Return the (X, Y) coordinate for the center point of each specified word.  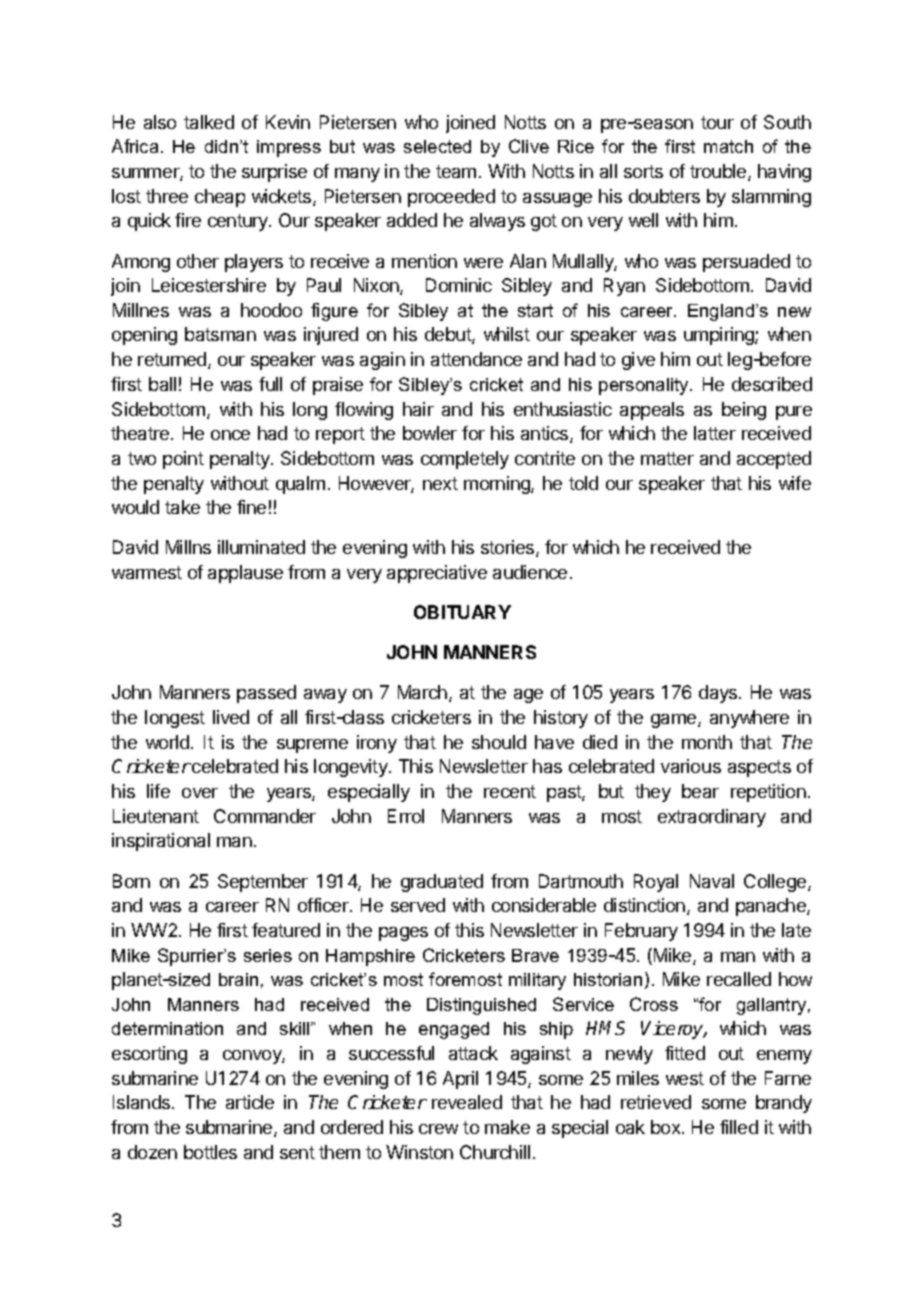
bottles (210, 1152)
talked (209, 122)
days (719, 694)
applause (245, 574)
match (728, 146)
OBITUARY (462, 612)
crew (438, 1129)
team (456, 171)
